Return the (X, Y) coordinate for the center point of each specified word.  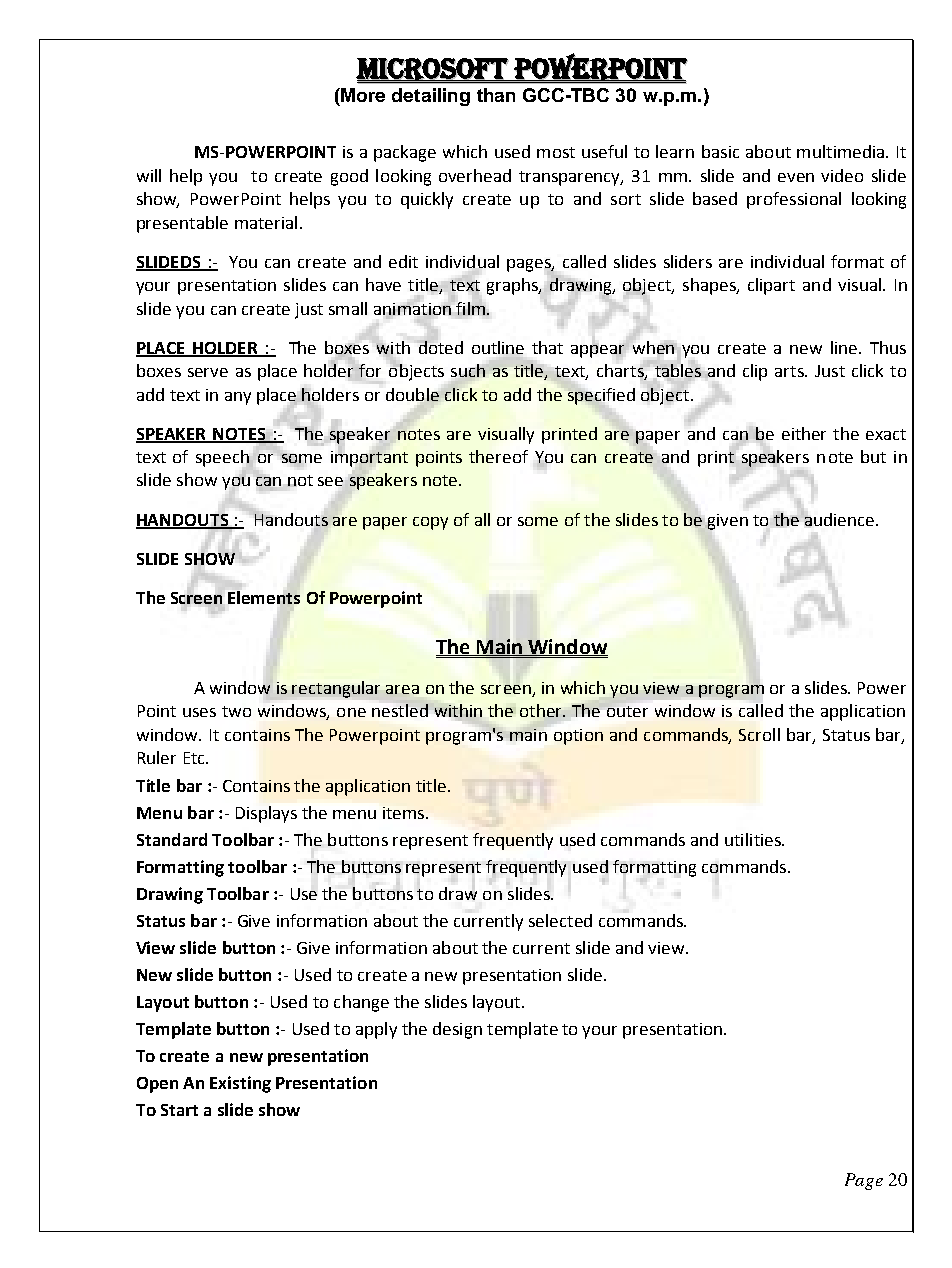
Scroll (759, 734)
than (496, 95)
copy (430, 523)
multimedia (842, 151)
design (457, 1030)
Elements (264, 597)
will (149, 175)
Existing (240, 1084)
